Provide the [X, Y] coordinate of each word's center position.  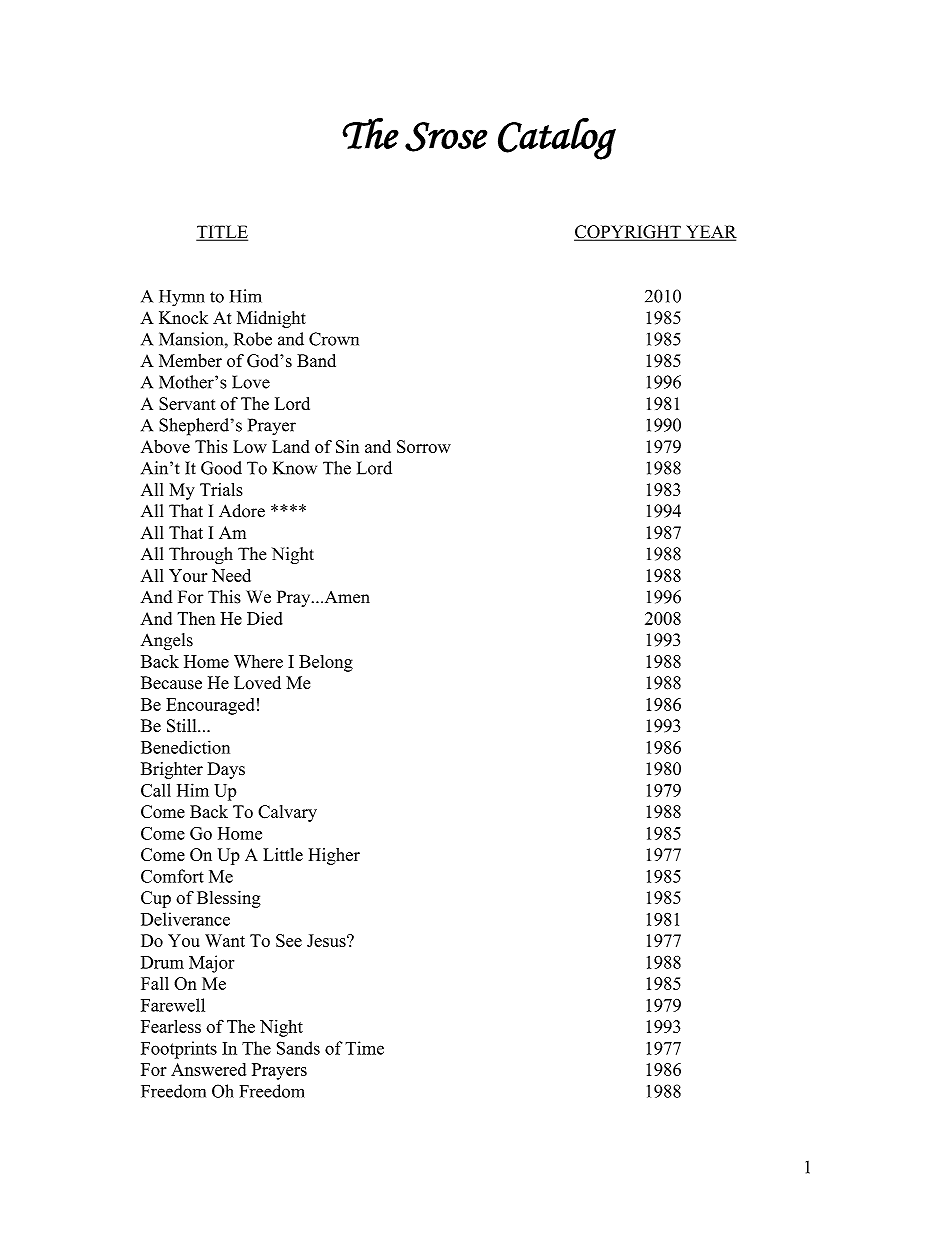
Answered [208, 1069]
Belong [326, 663]
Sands [298, 1048]
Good [221, 468]
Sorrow [424, 446]
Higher [334, 856]
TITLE [222, 232]
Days [226, 770]
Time [364, 1048]
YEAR [710, 232]
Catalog [557, 138]
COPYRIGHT [628, 233]
